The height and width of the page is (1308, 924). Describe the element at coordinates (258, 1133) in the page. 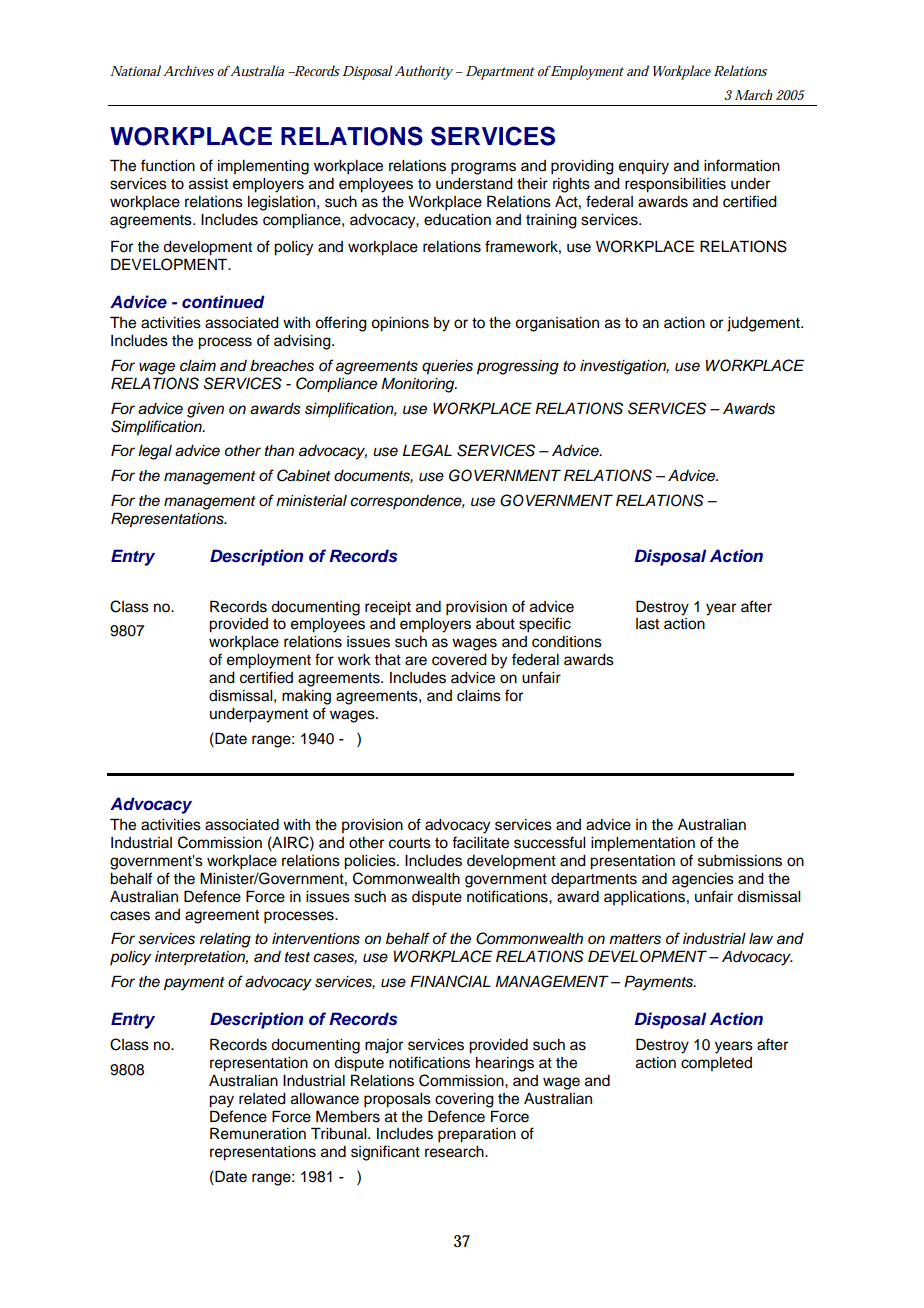

I see `Remuneration` at that location.
